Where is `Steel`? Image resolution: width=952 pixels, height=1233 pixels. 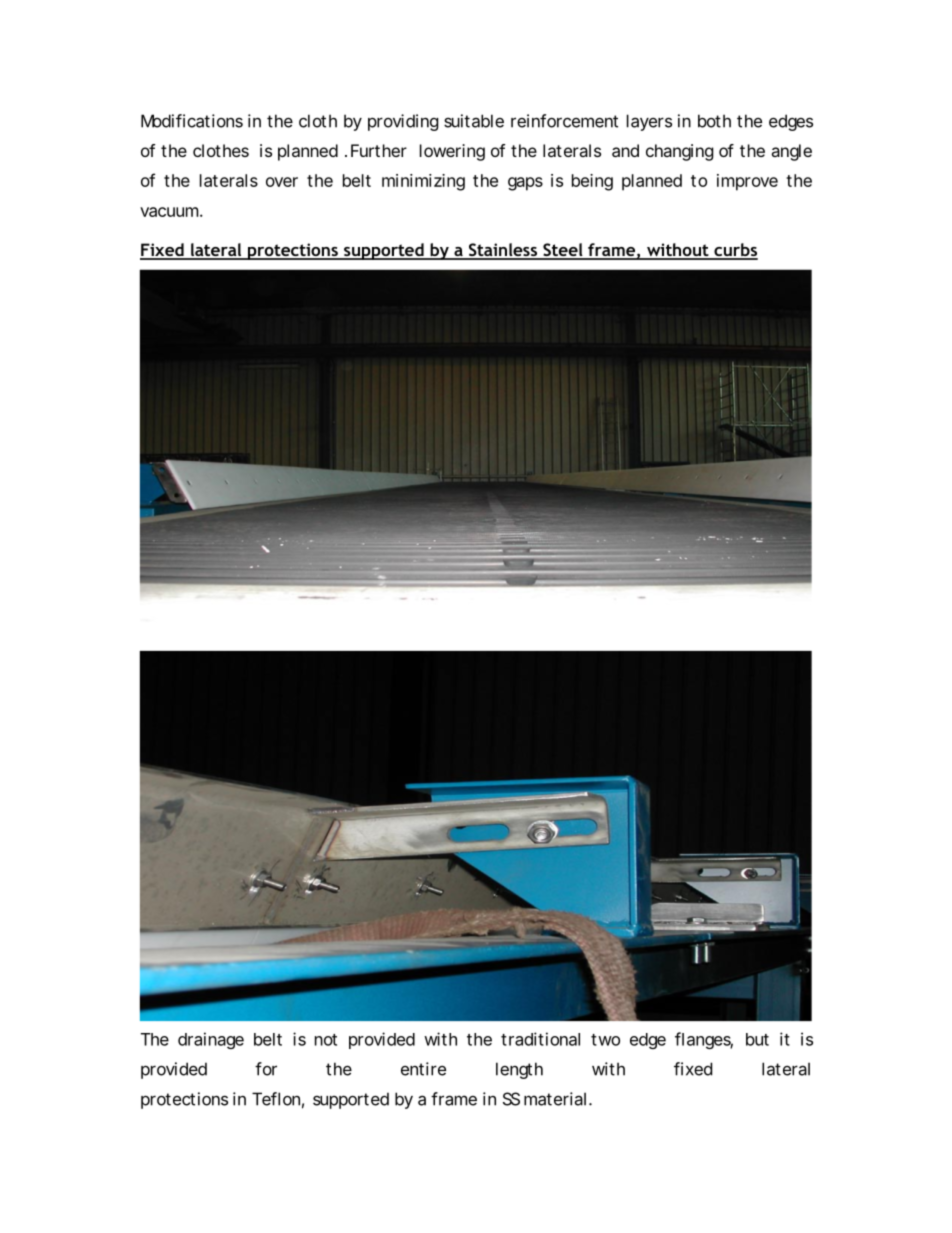 Steel is located at coordinates (563, 251).
